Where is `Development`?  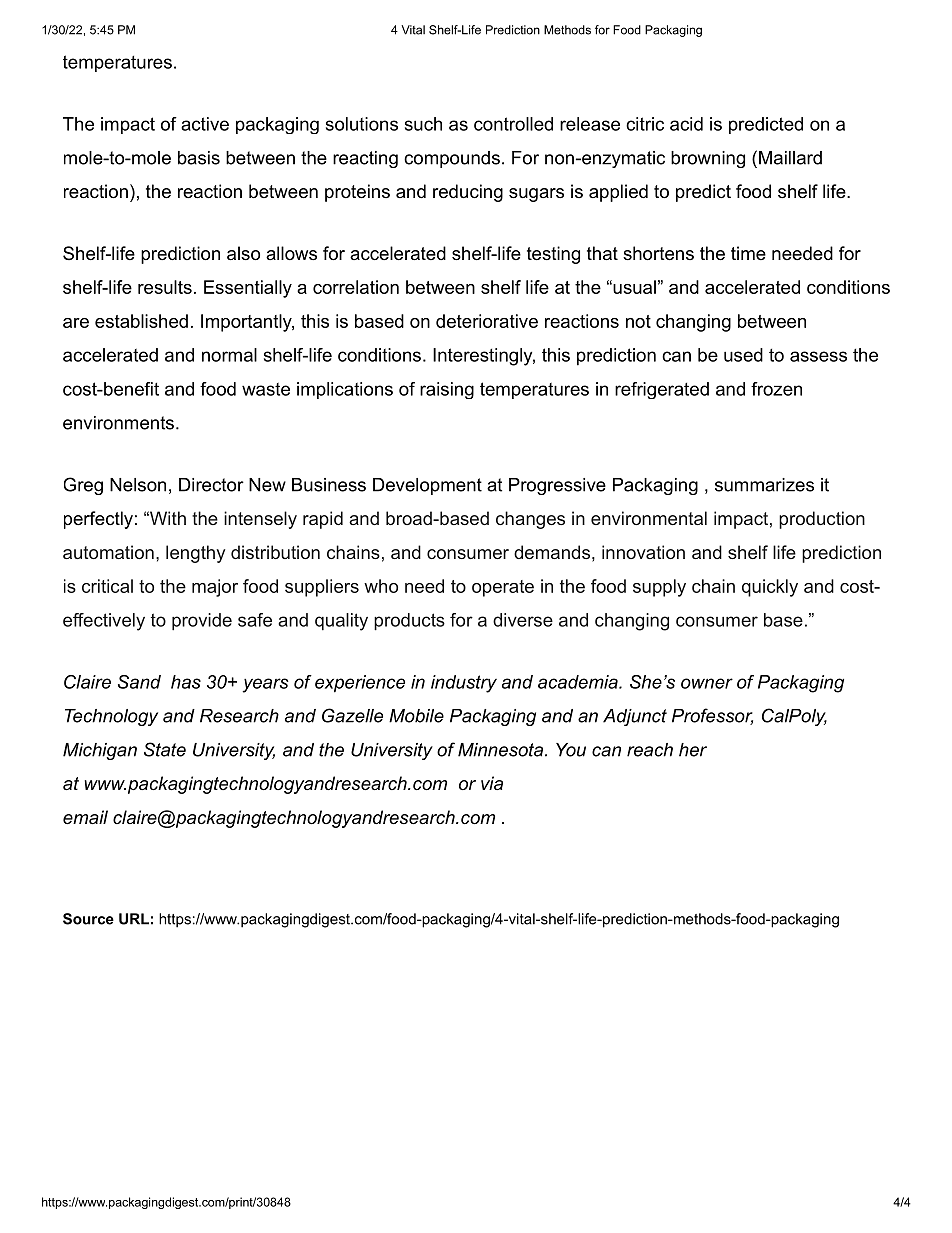 Development is located at coordinates (427, 486).
